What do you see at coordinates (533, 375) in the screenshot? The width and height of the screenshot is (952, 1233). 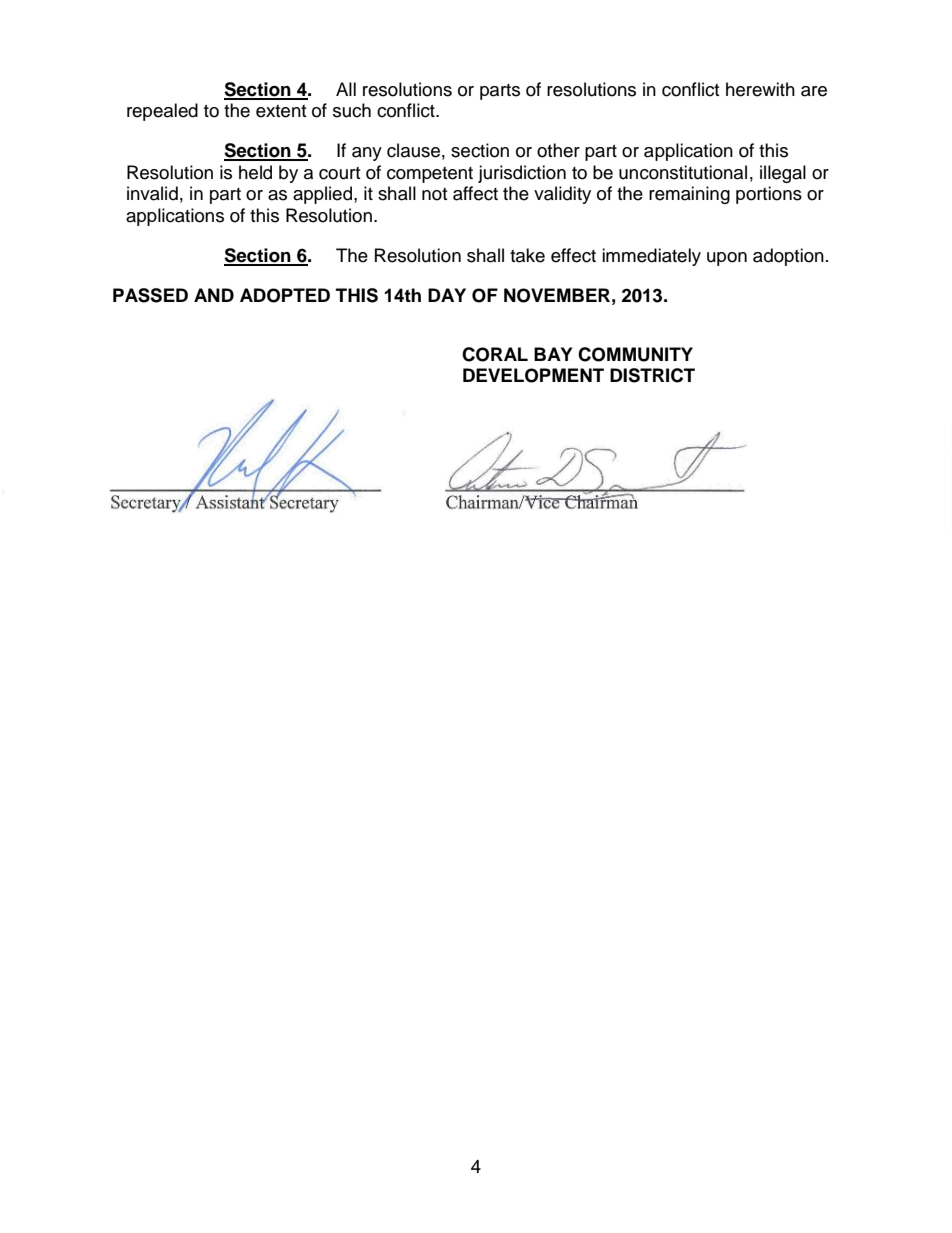 I see `DEVELOPMENT` at bounding box center [533, 375].
